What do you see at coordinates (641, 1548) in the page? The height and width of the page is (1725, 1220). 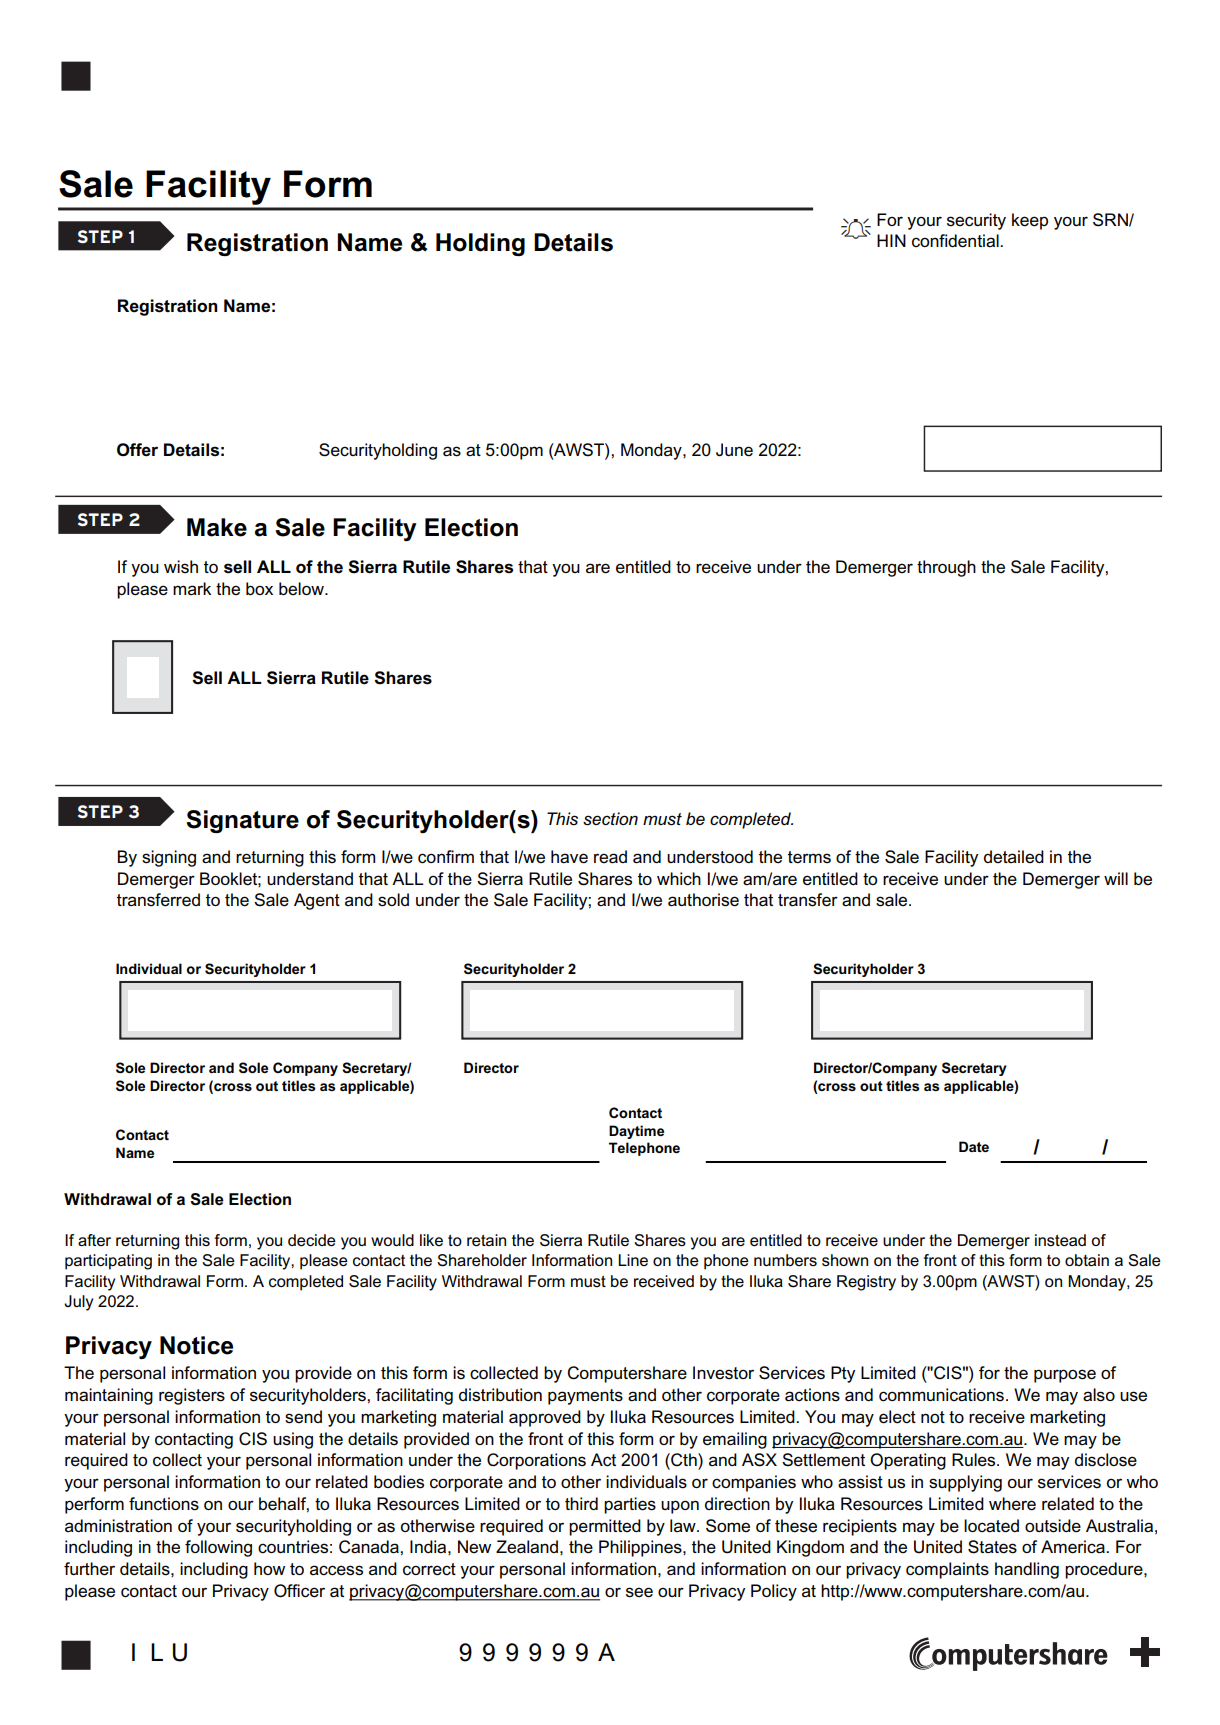 I see `Philippines` at bounding box center [641, 1548].
